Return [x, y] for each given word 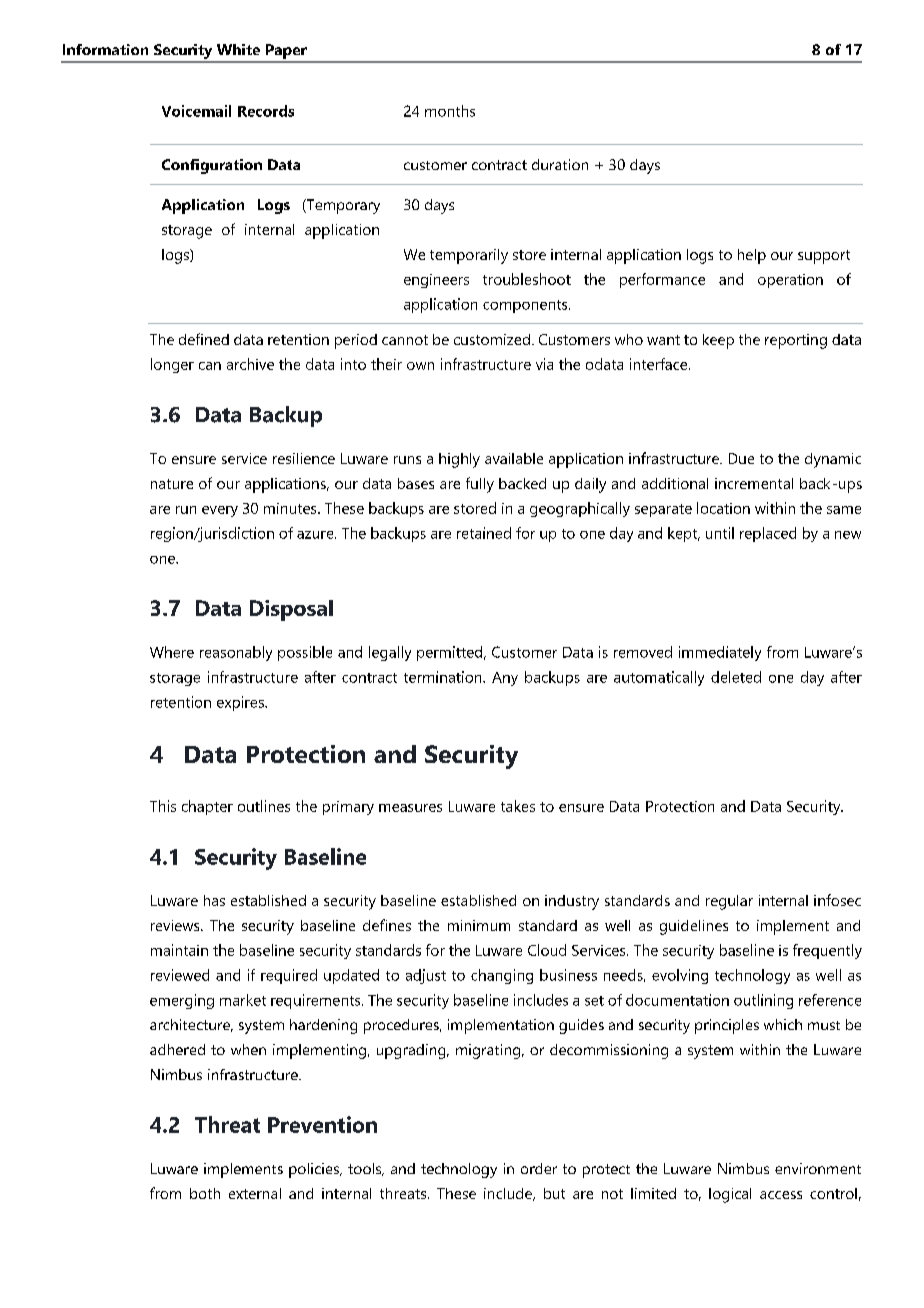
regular [729, 902]
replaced [768, 534]
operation [790, 281]
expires [241, 703]
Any [505, 679]
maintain [179, 950]
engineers [436, 281]
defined [204, 339]
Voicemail [196, 111]
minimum [479, 925]
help [752, 256]
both [205, 1193]
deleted [736, 677]
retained [484, 533]
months [450, 111]
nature [172, 484]
